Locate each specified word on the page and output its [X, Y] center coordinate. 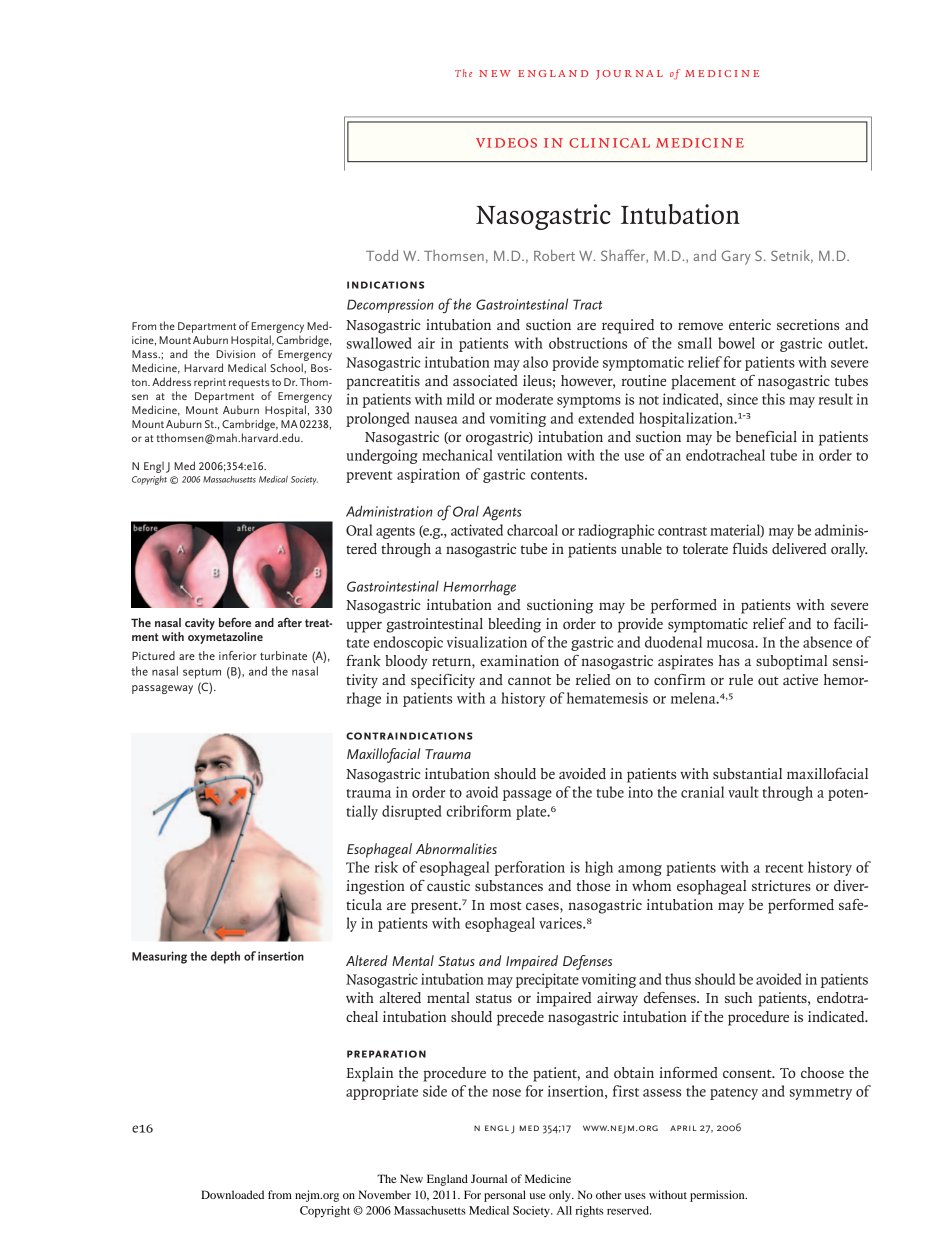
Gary [736, 257]
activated [477, 530]
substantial [747, 773]
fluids [750, 548]
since [742, 399]
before [235, 622]
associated [485, 380]
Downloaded [232, 1194]
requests [249, 384]
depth [225, 957]
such [738, 997]
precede [520, 1018]
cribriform [479, 811]
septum [202, 673]
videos [506, 143]
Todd [382, 255]
